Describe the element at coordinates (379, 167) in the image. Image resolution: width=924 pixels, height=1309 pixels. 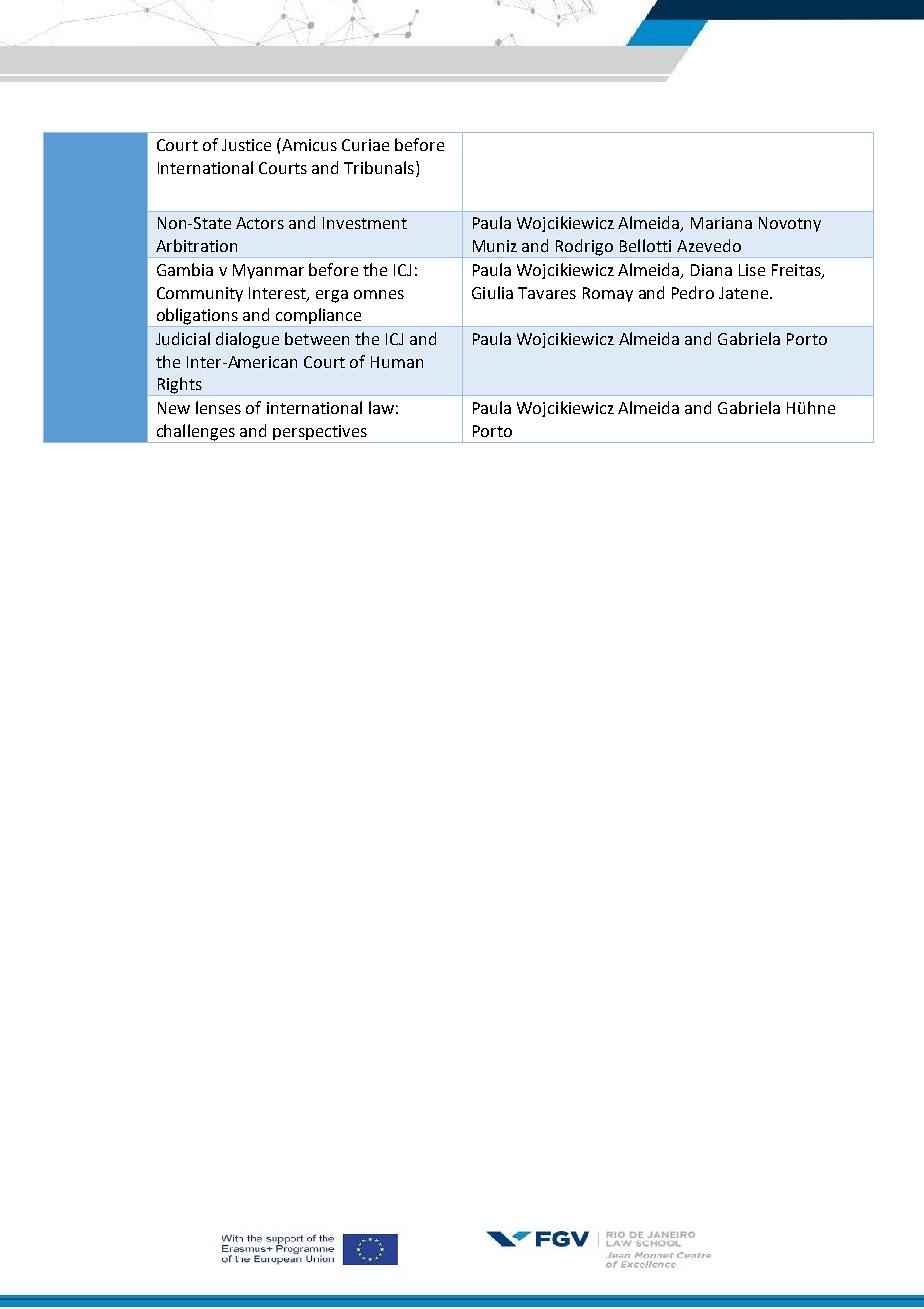
I see `Tribunals` at that location.
